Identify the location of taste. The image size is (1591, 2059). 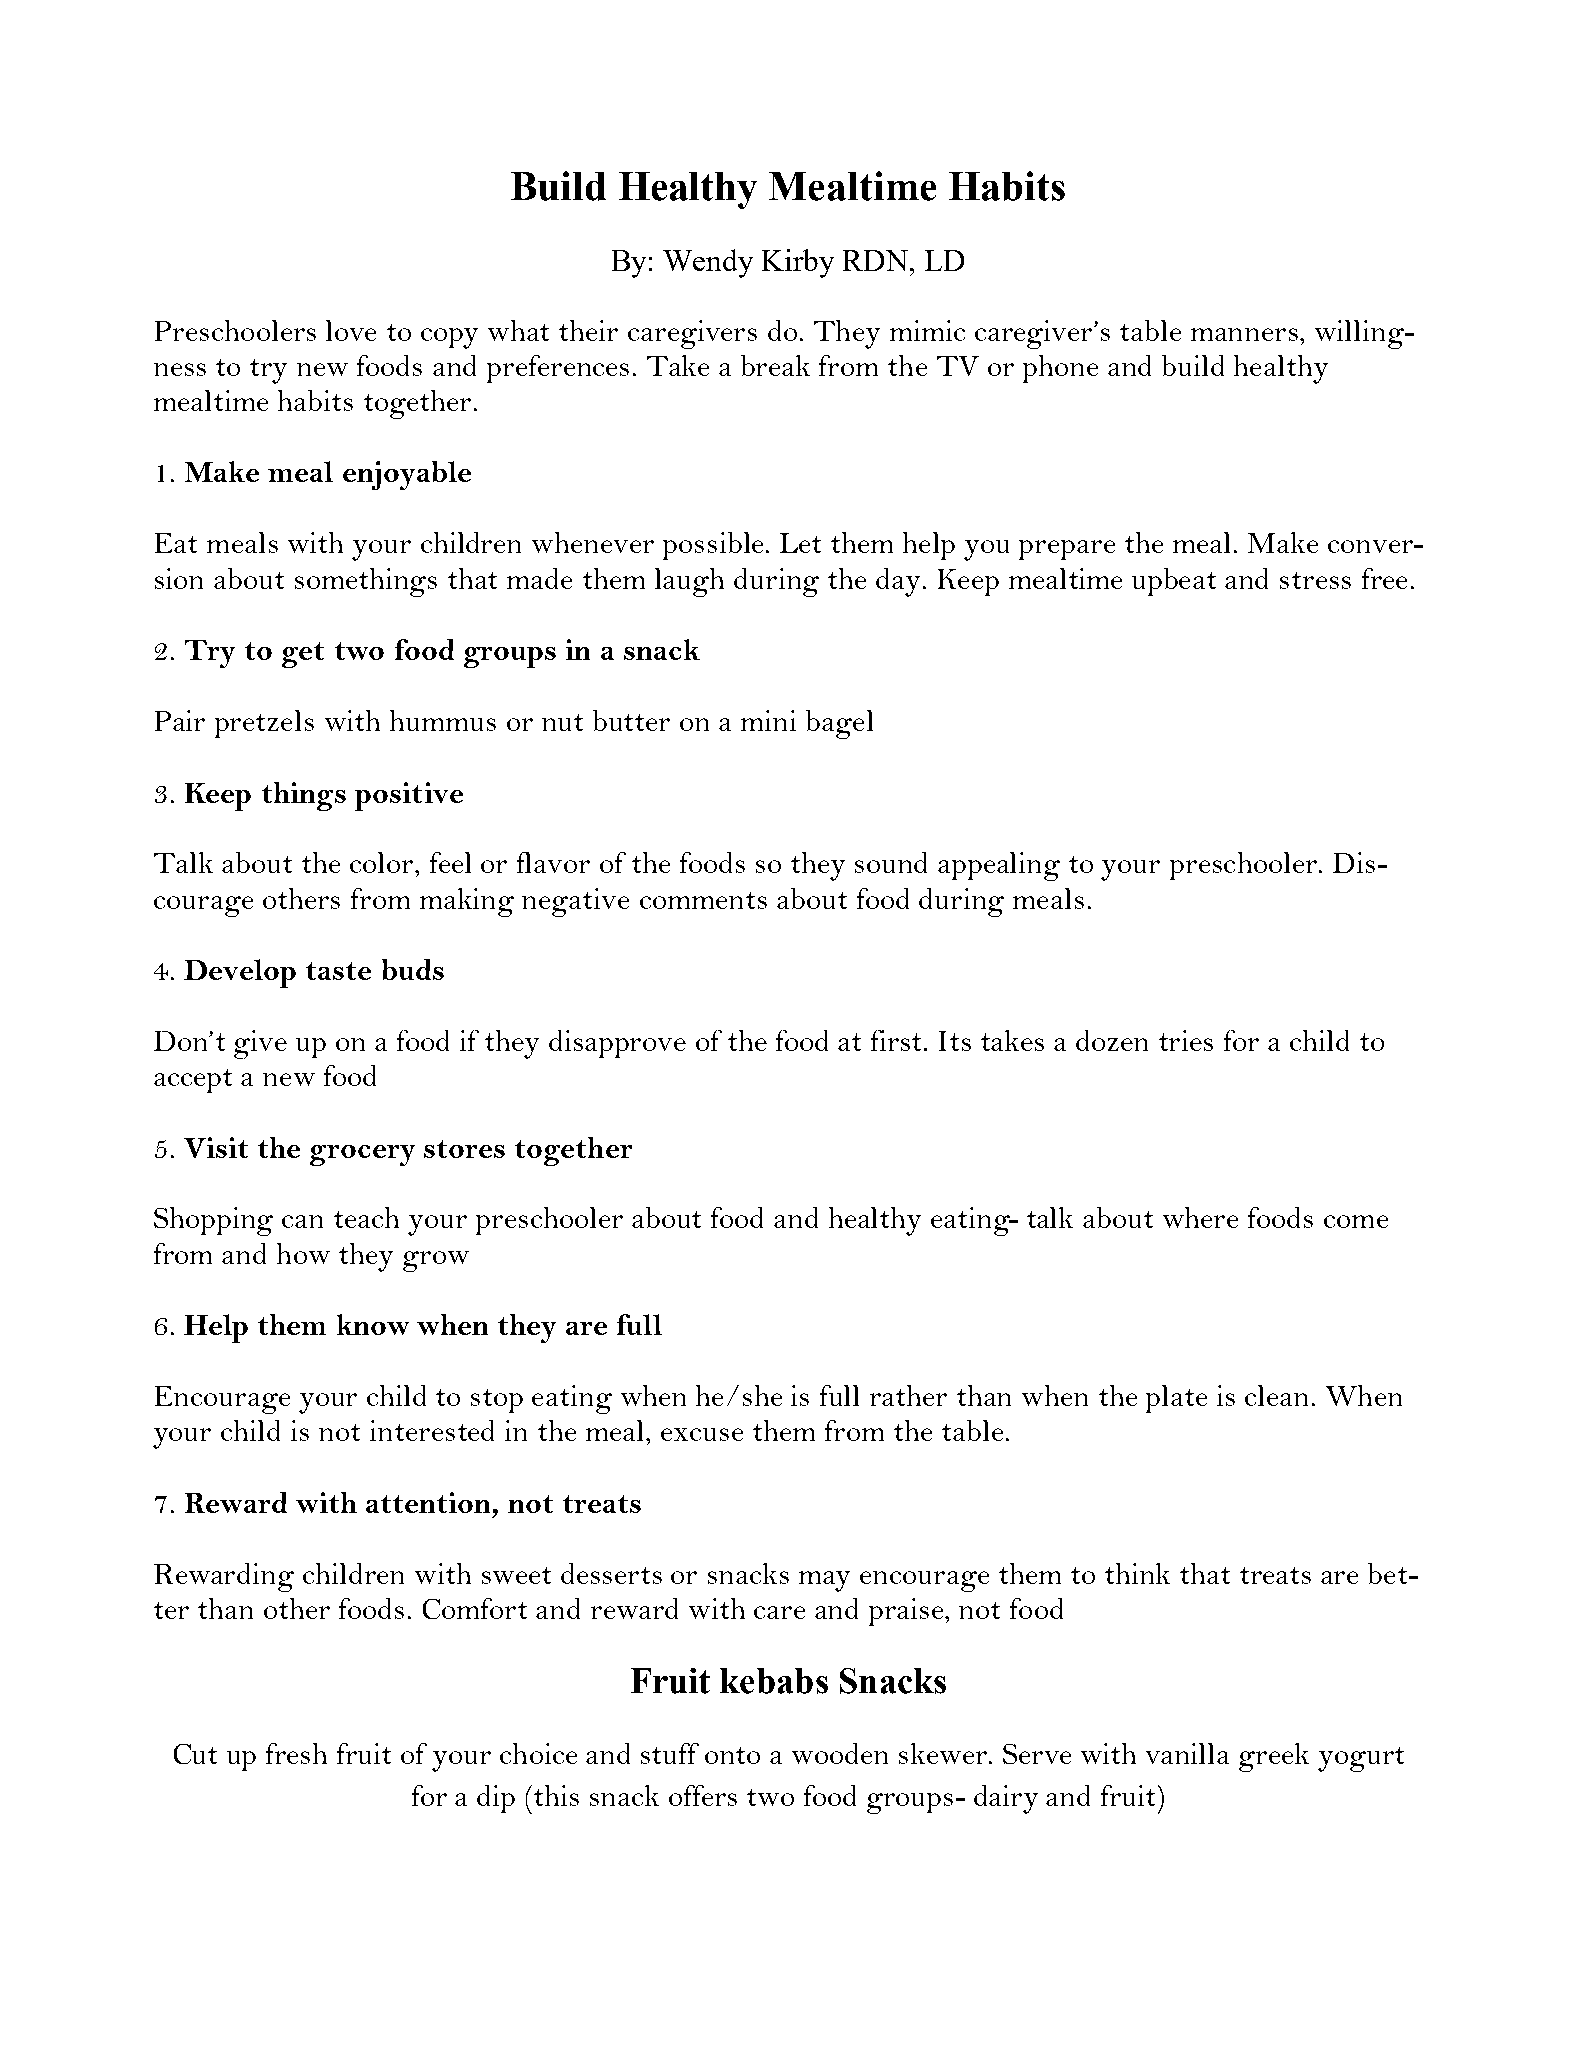
(338, 971).
